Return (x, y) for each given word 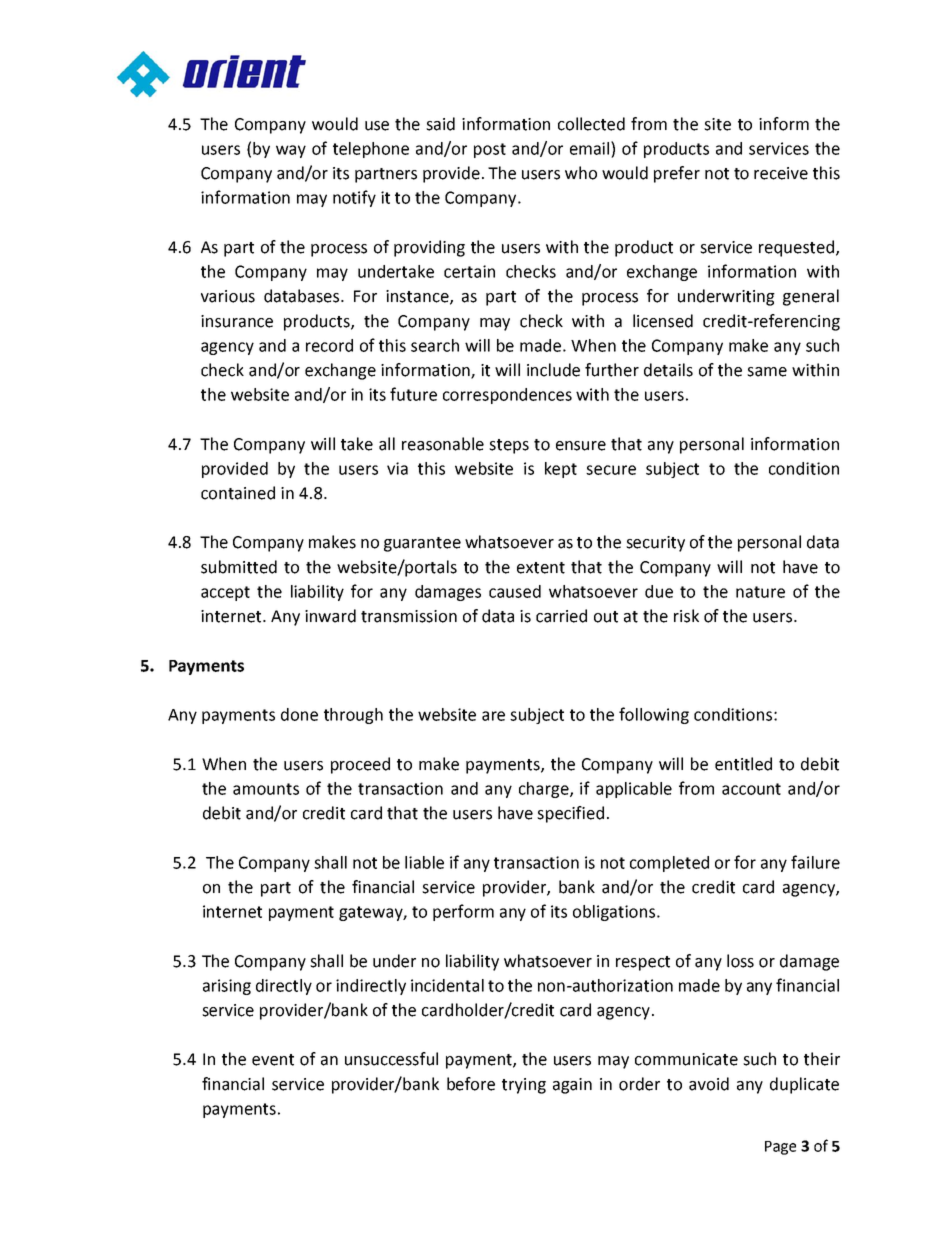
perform (463, 912)
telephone (371, 150)
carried (561, 616)
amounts (266, 789)
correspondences (507, 396)
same (767, 372)
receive (781, 173)
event (273, 1060)
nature (760, 592)
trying (524, 1086)
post (490, 150)
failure (815, 862)
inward (330, 616)
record (329, 345)
